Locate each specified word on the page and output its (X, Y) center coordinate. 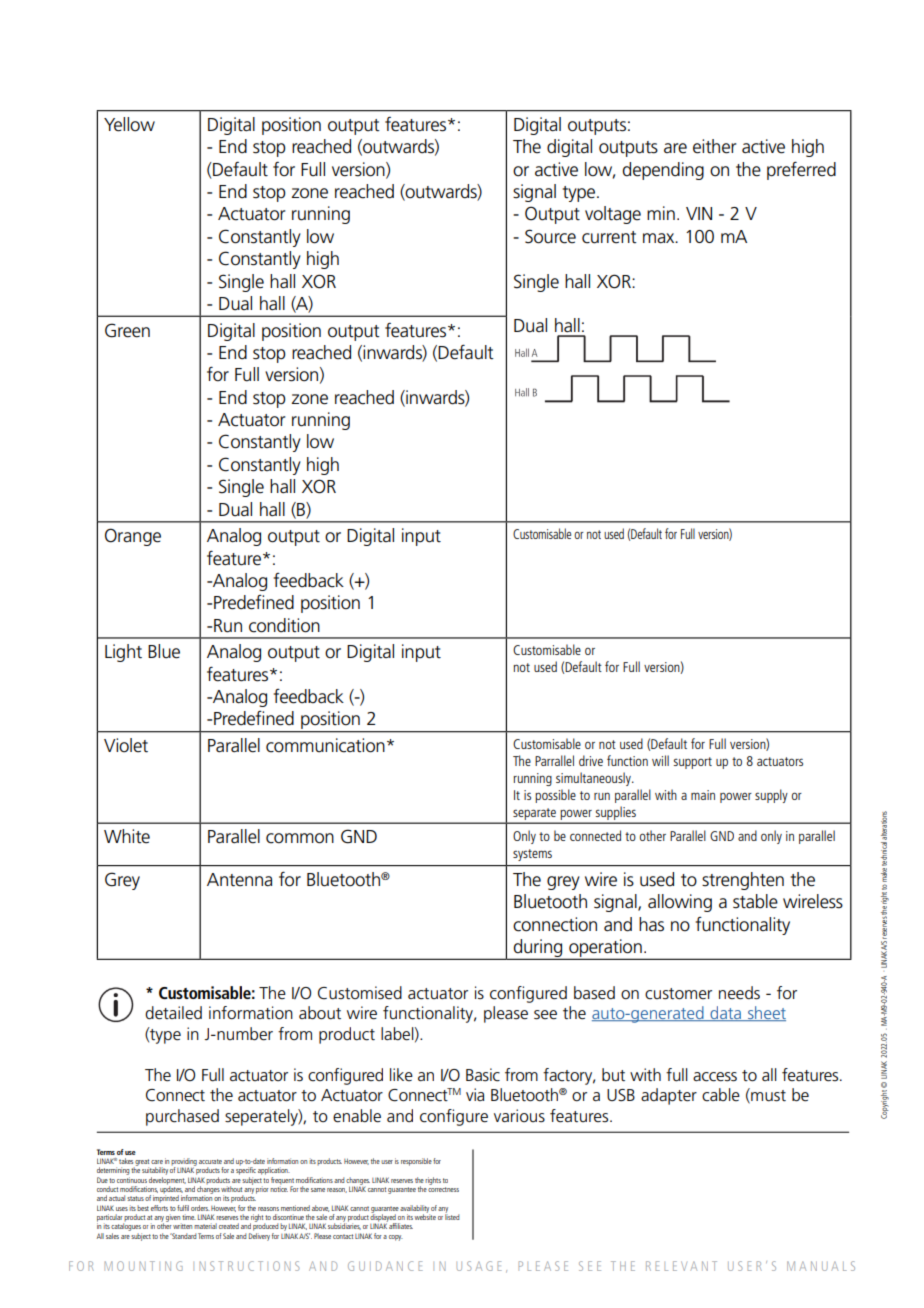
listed (452, 1216)
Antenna (239, 880)
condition (284, 625)
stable (755, 901)
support (693, 763)
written (182, 1226)
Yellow (129, 124)
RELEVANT (681, 1266)
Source (550, 236)
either (714, 146)
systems (532, 855)
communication (325, 745)
